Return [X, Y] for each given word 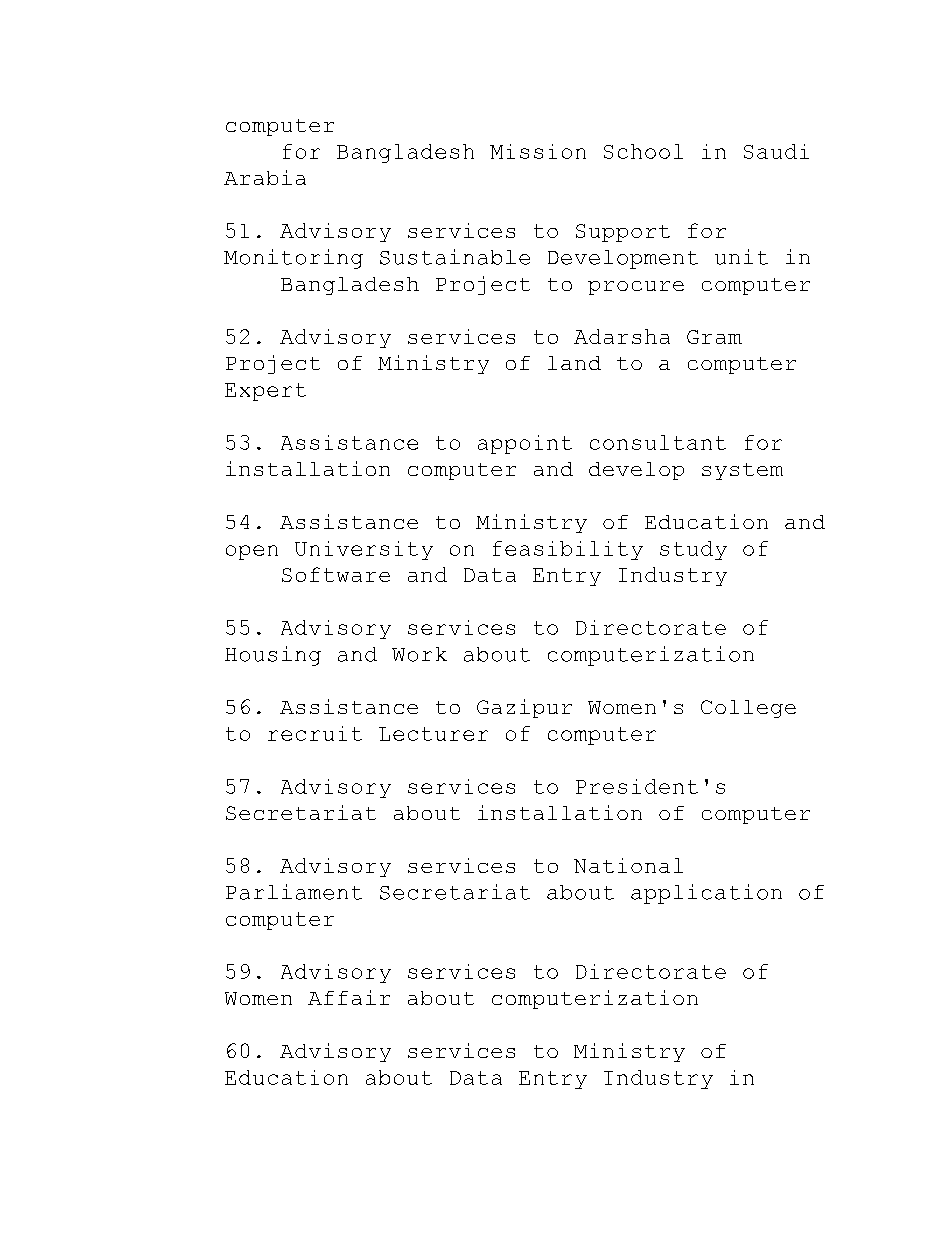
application [706, 894]
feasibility [568, 550]
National [628, 865]
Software [336, 574]
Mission [538, 151]
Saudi [776, 151]
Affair [349, 997]
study [693, 550]
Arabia [265, 177]
